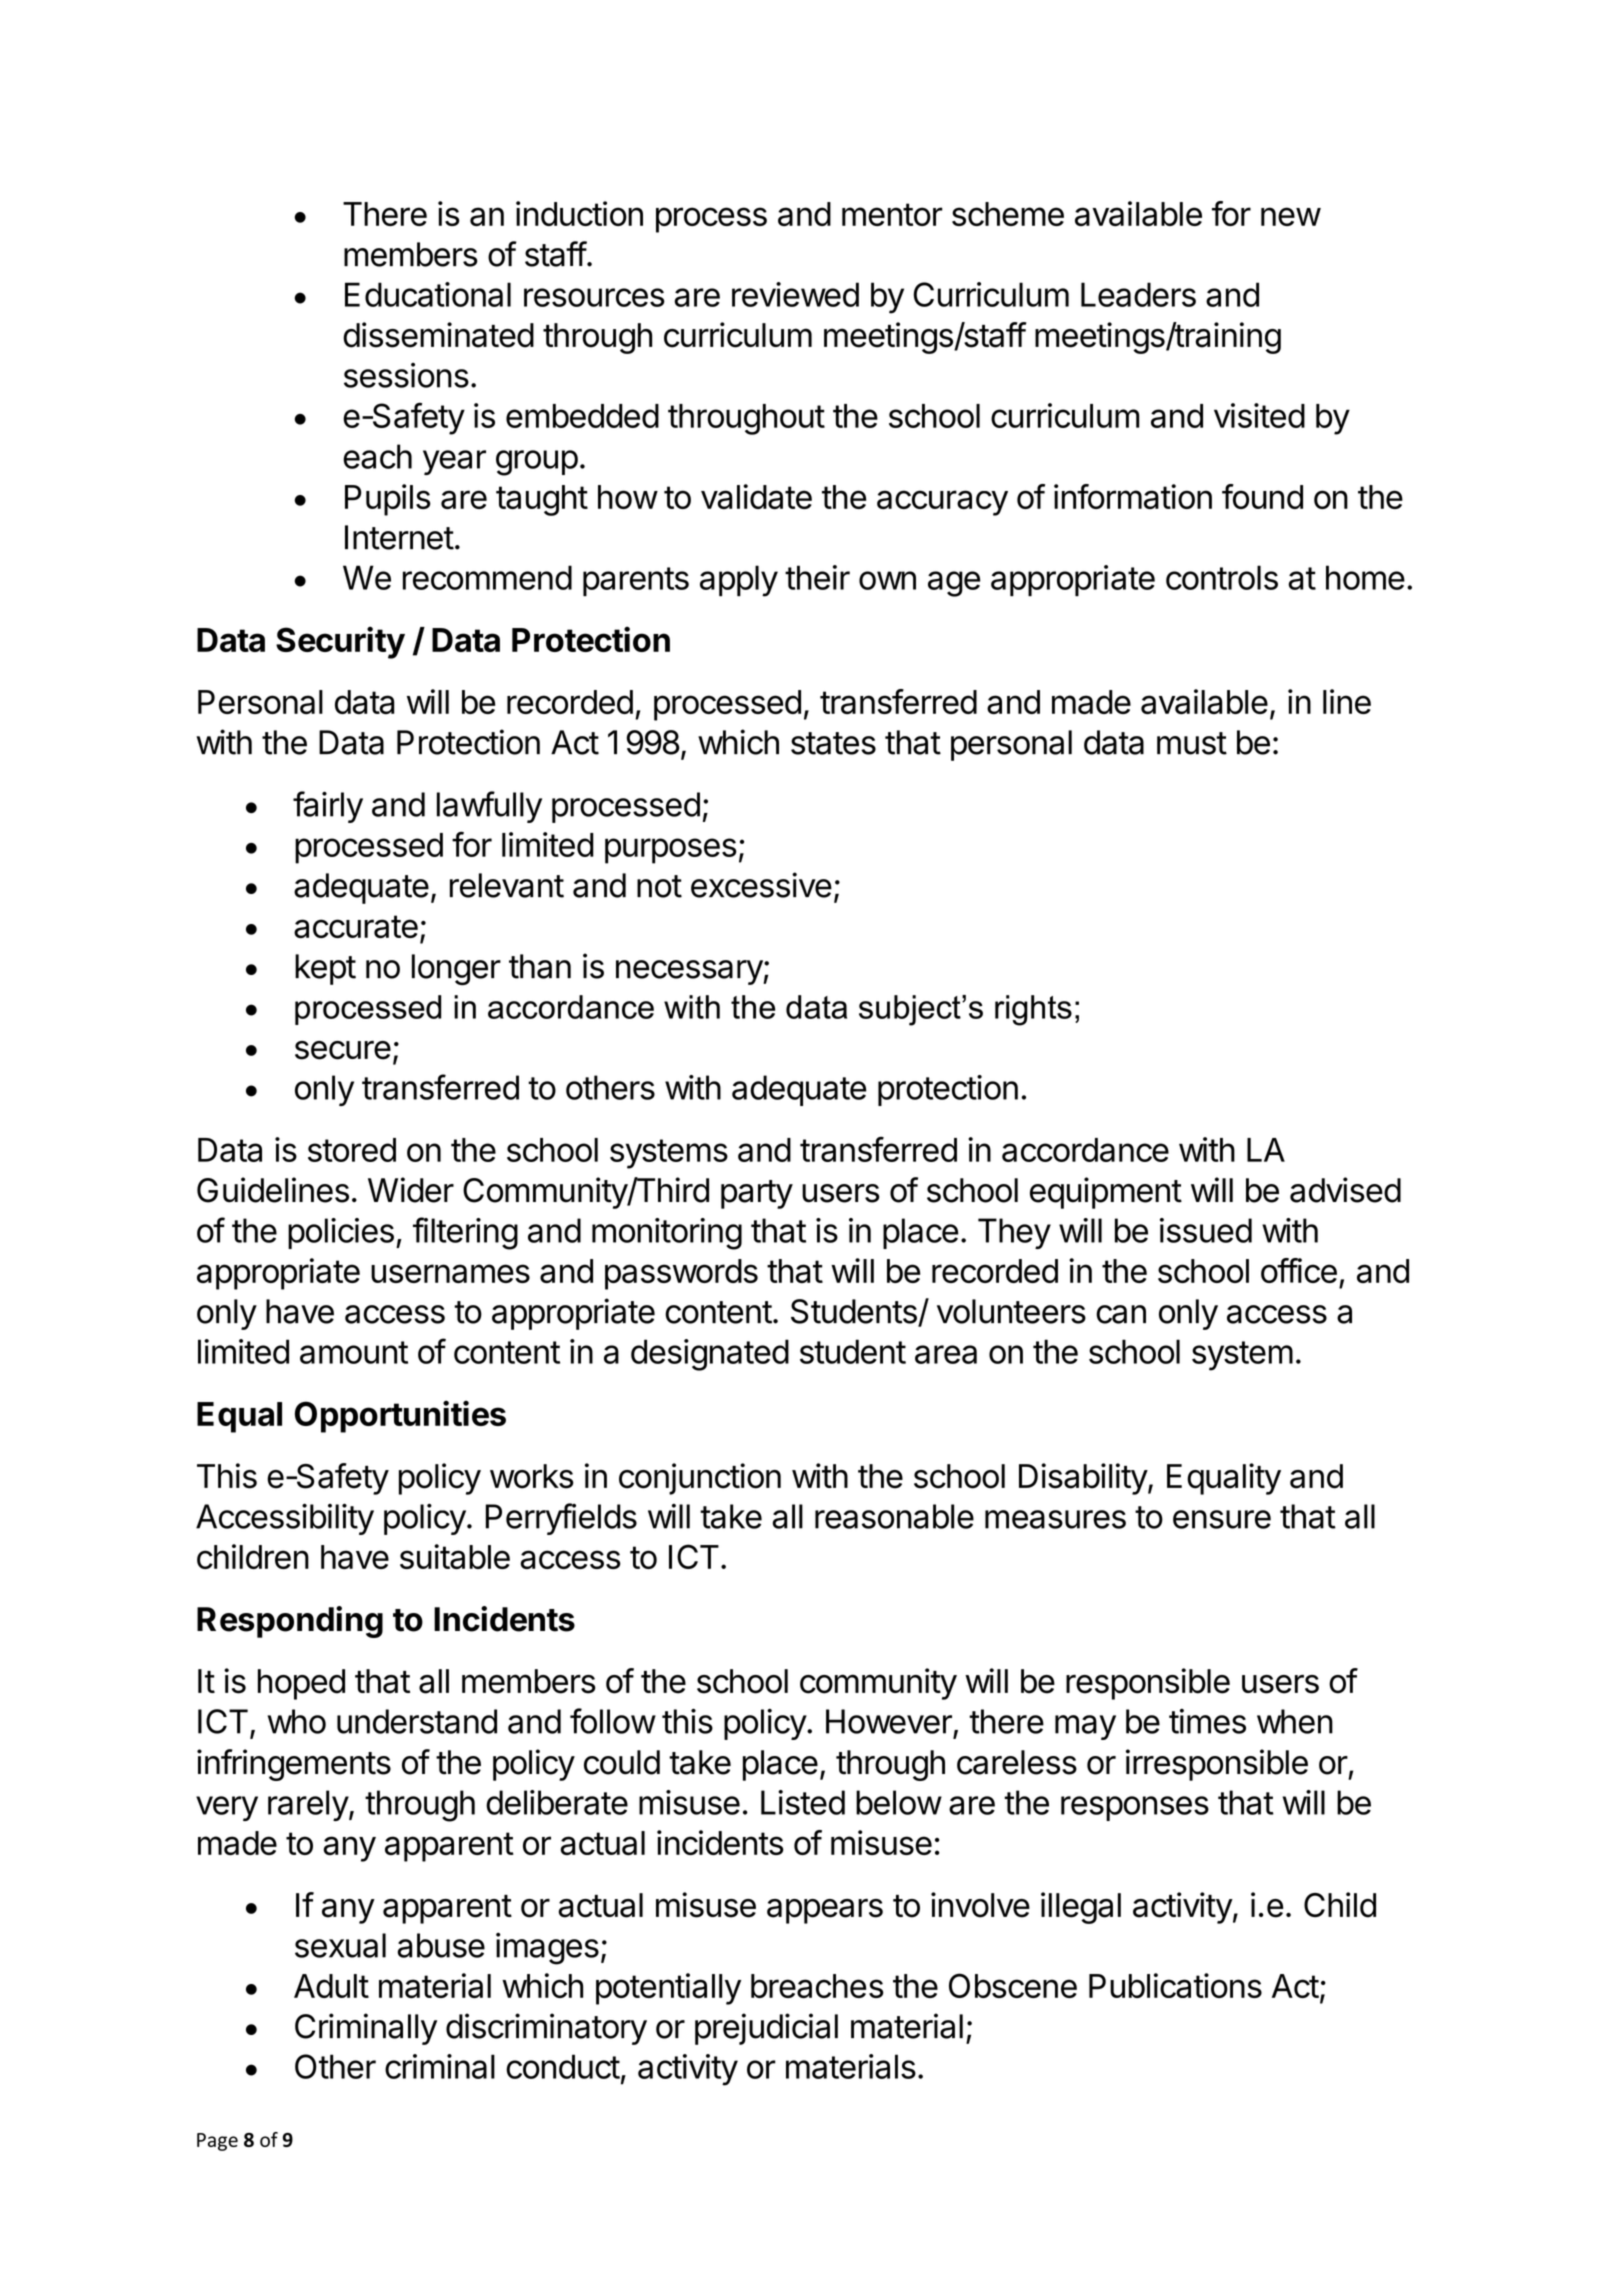  I want to click on prejudicial, so click(766, 2029).
